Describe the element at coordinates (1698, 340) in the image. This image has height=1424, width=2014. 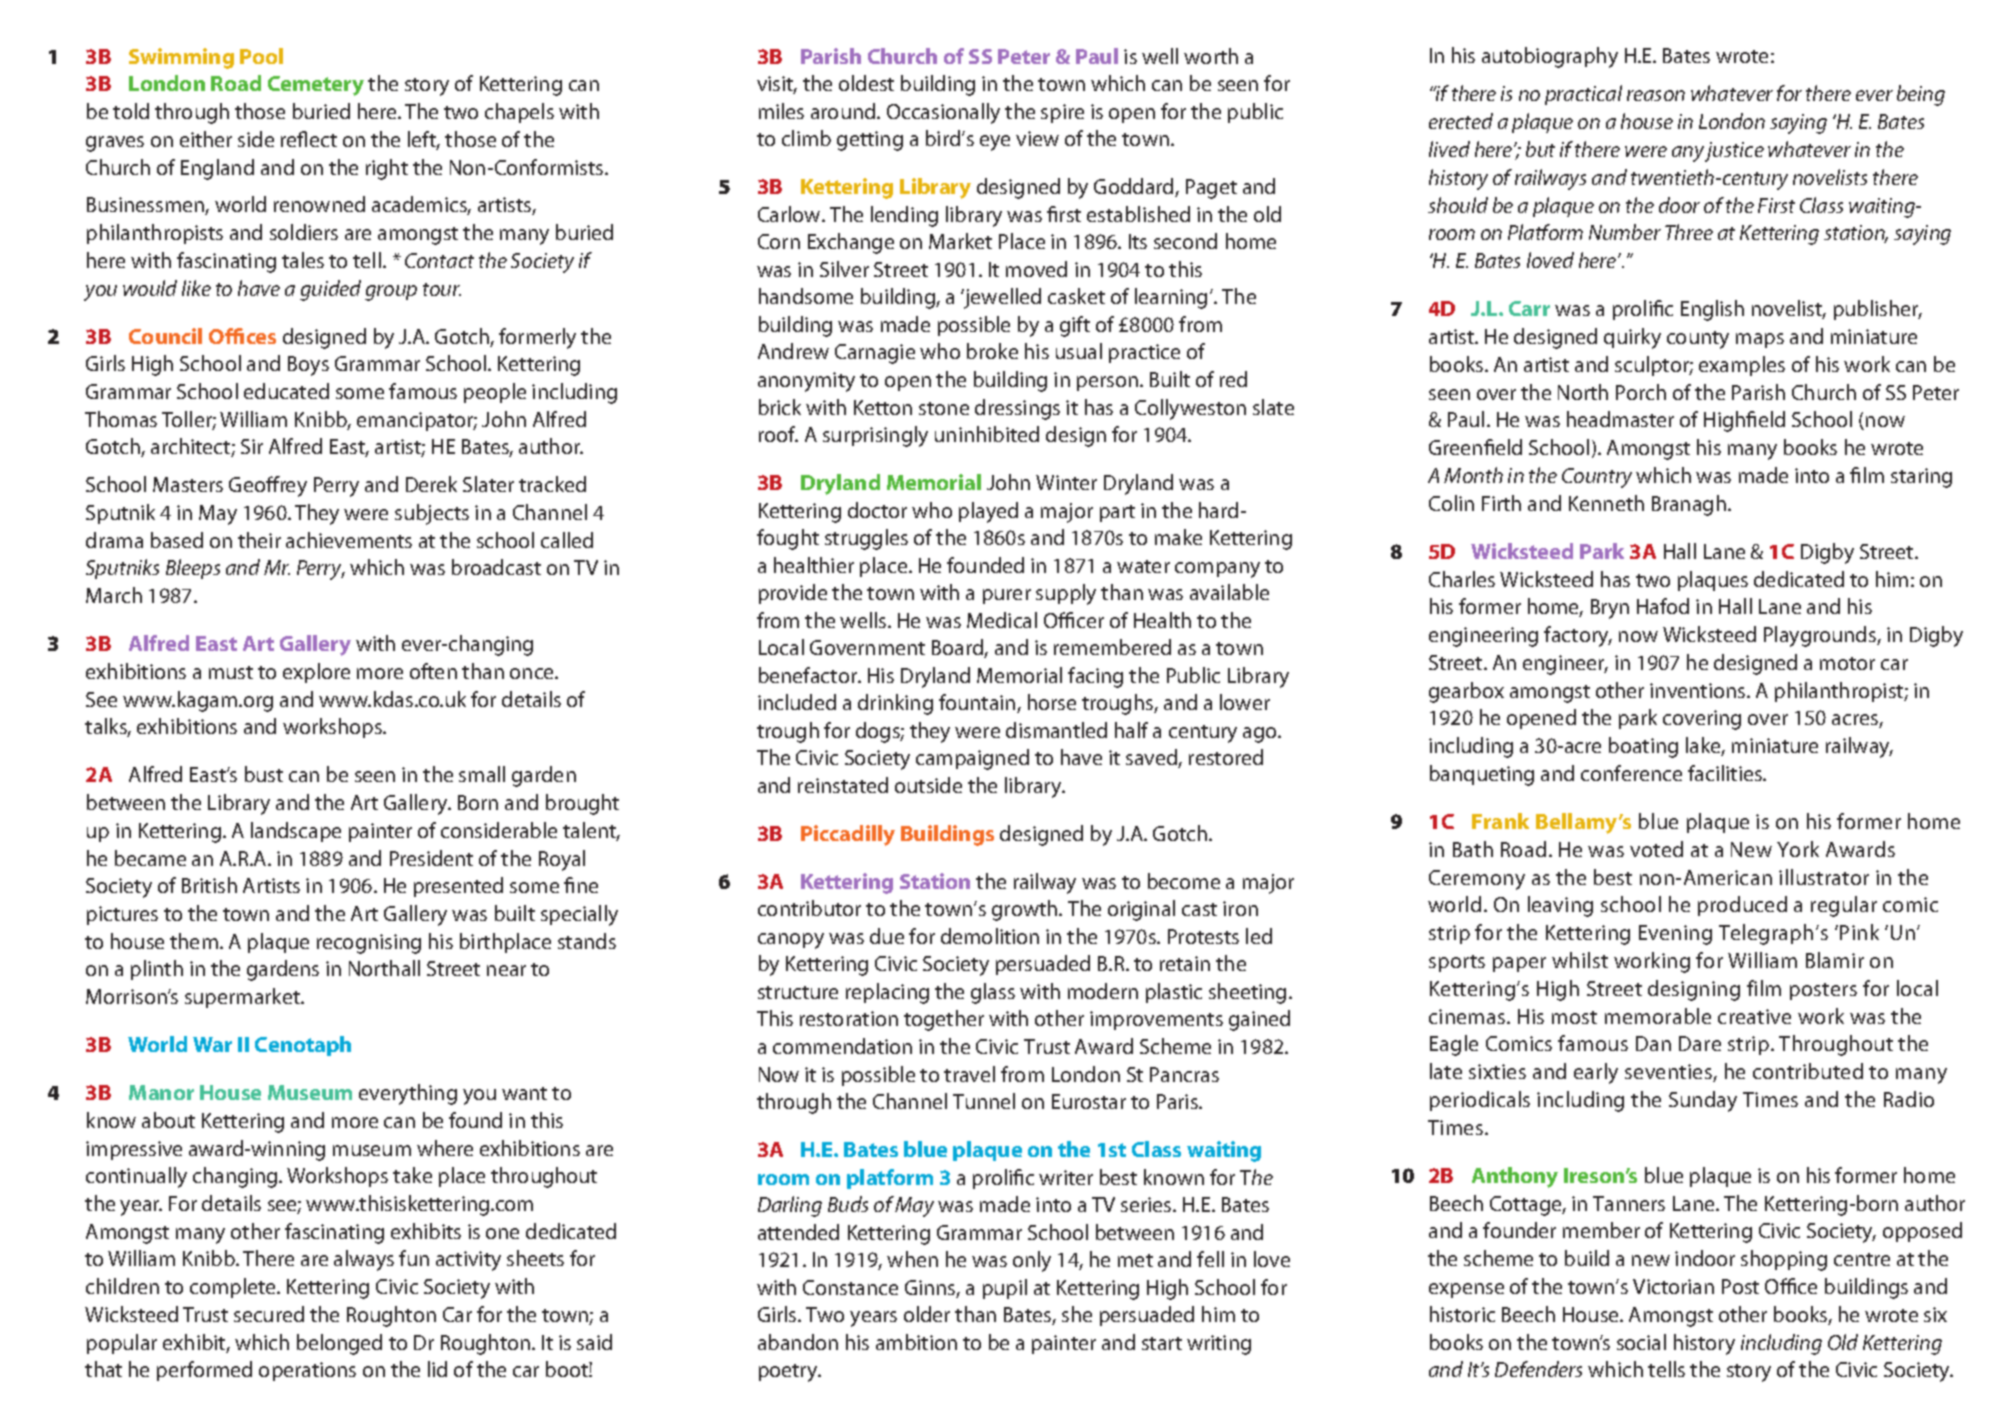
I see `county` at that location.
